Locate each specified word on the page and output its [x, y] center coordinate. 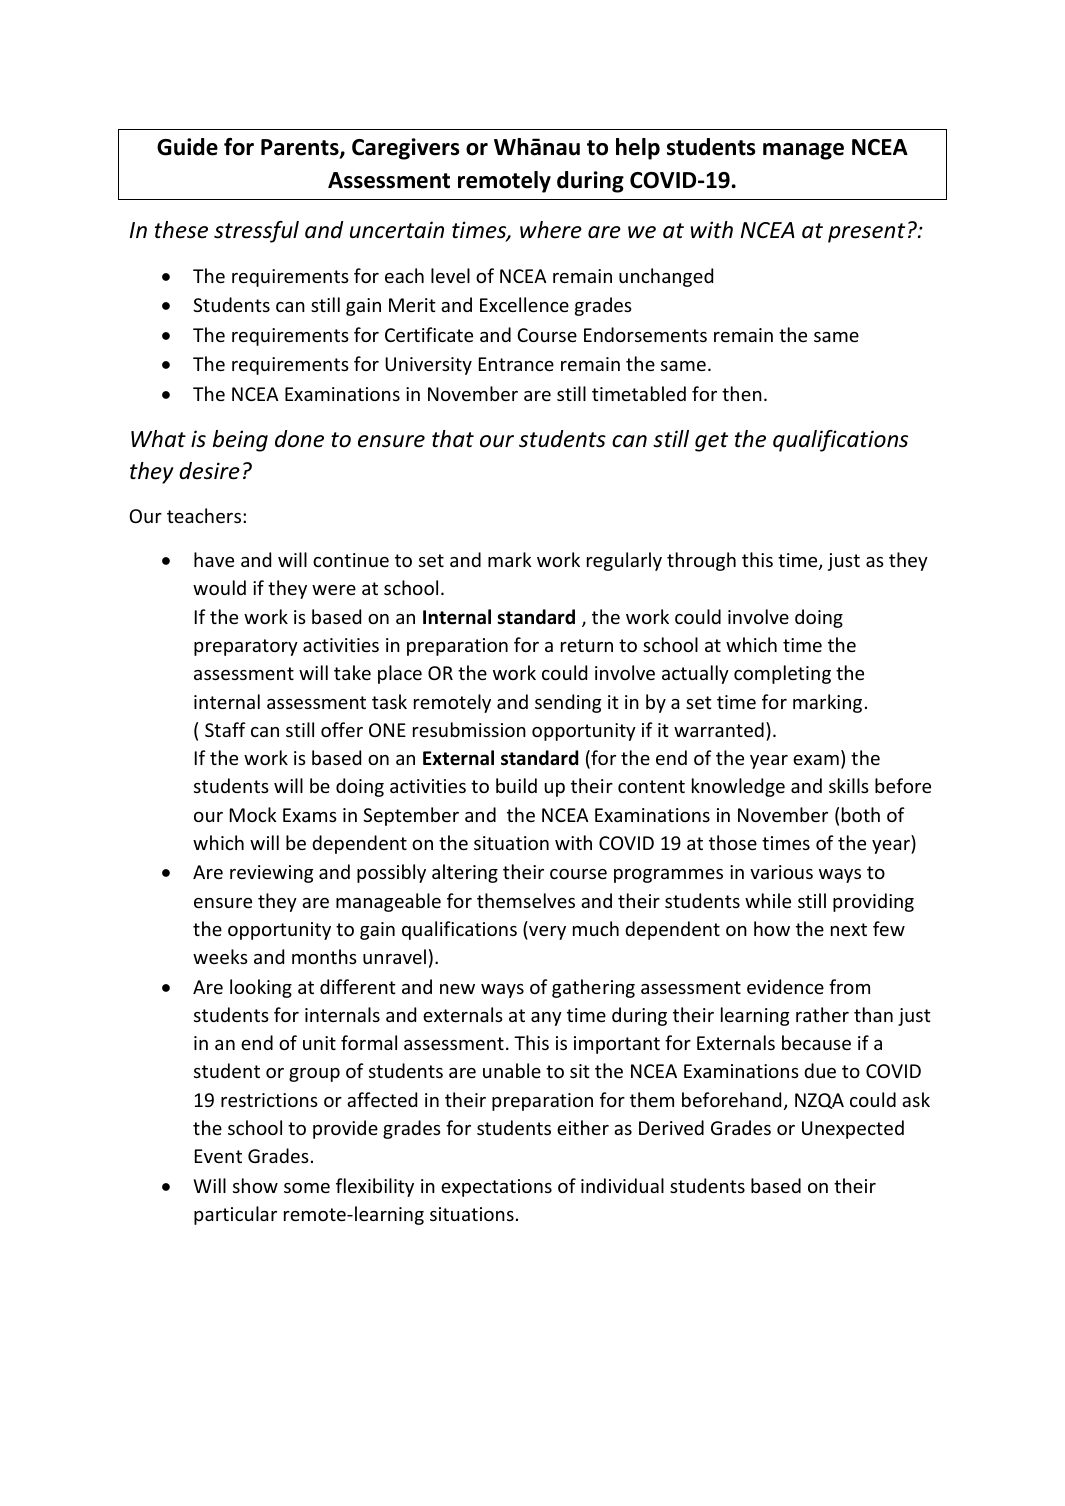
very [546, 933]
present [866, 233]
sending [568, 703]
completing [782, 674]
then [742, 393]
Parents [301, 148]
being [240, 441]
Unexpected [853, 1129]
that [453, 439]
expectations [496, 1188]
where [551, 230]
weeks [220, 956]
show [255, 1185]
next [849, 929]
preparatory [246, 647]
